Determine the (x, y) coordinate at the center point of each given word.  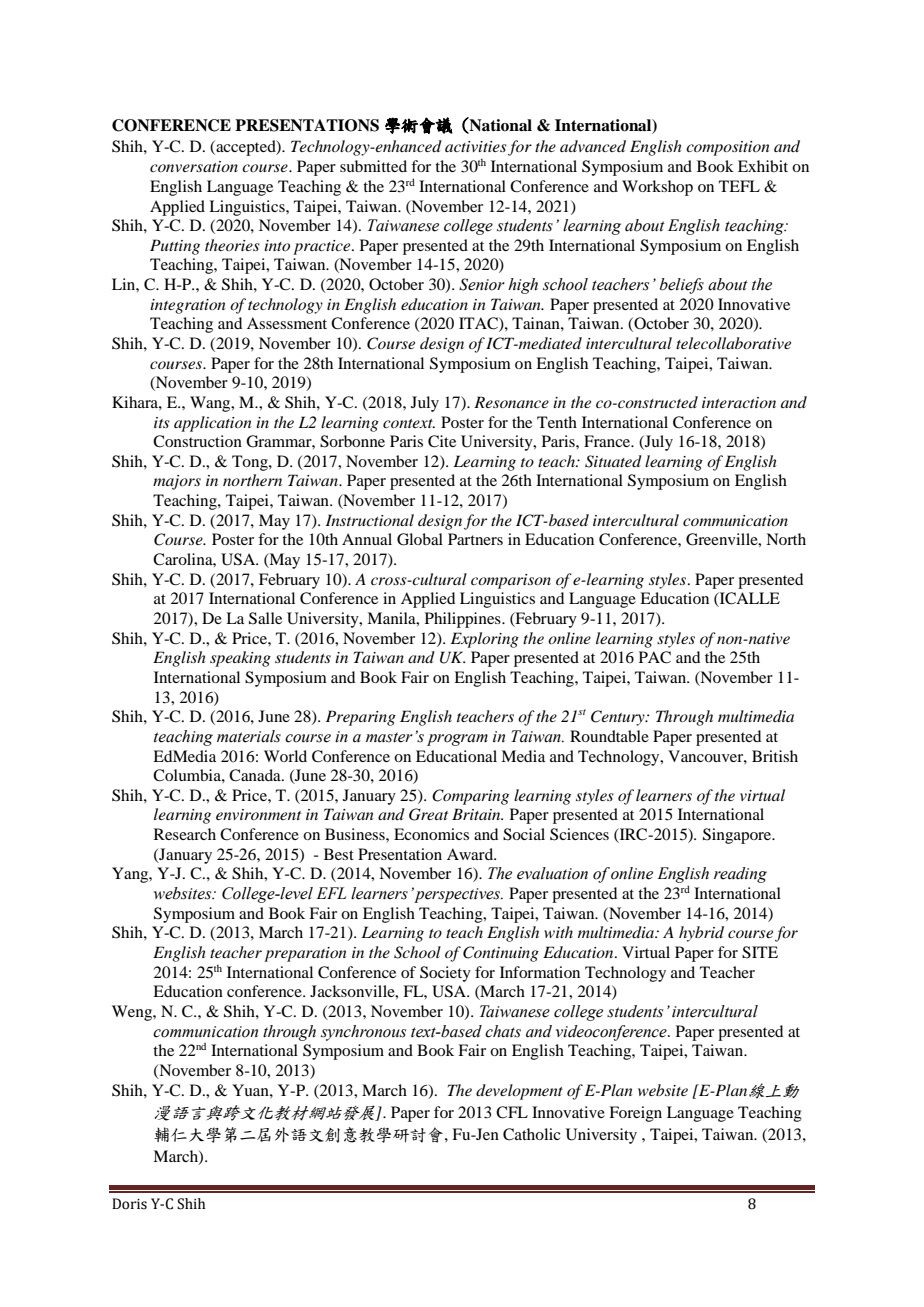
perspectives (458, 895)
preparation (305, 954)
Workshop (657, 188)
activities (476, 146)
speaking (240, 659)
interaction (739, 402)
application (213, 424)
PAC (655, 657)
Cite (442, 441)
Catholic (531, 1134)
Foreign (635, 1114)
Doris (129, 1204)
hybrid (701, 934)
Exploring (485, 640)
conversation (194, 166)
